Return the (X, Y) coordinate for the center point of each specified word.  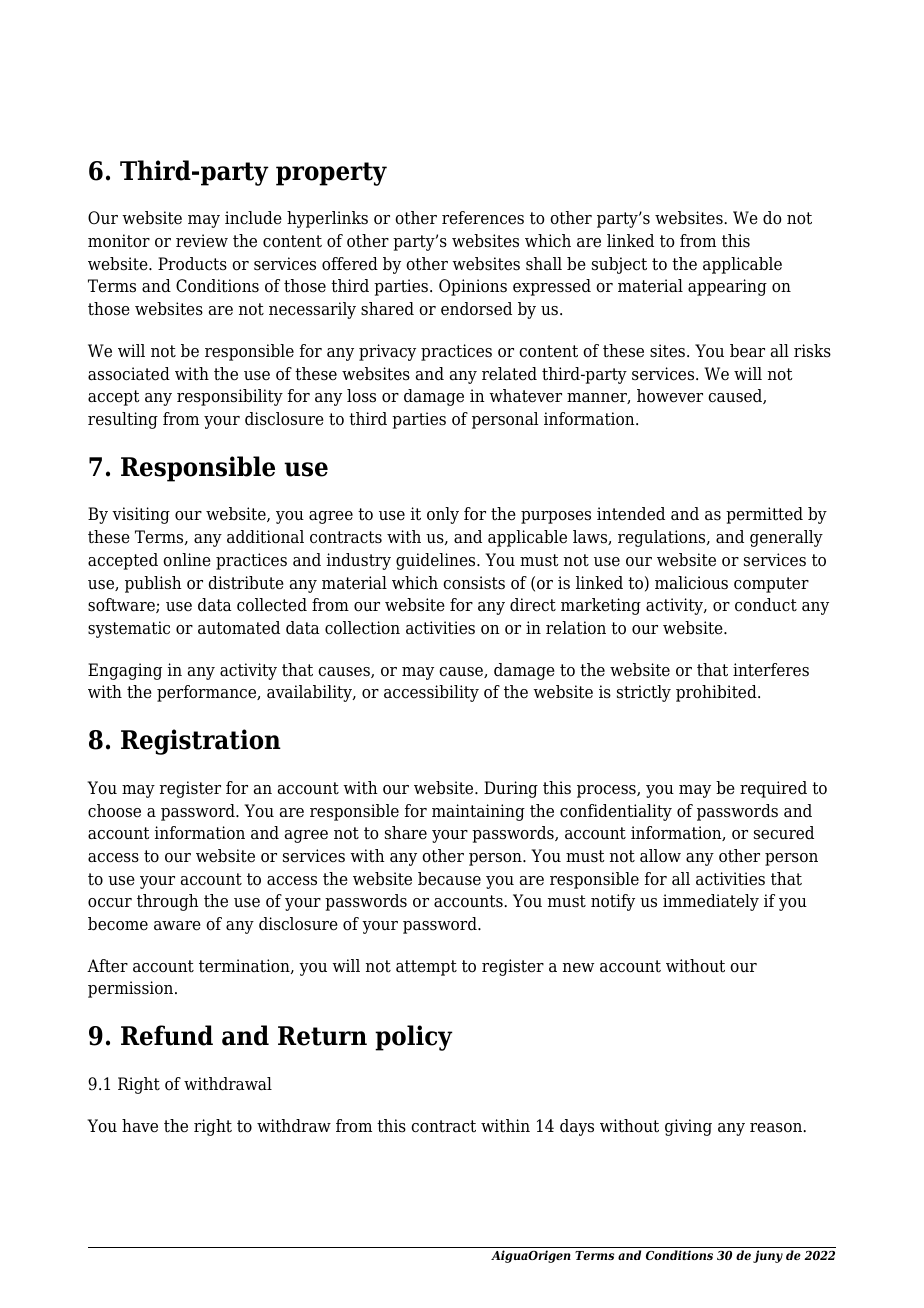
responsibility (230, 397)
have (140, 1126)
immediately (711, 902)
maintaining (478, 812)
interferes (771, 670)
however (670, 396)
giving (688, 1127)
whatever (525, 396)
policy (414, 1038)
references (483, 218)
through (168, 902)
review (202, 241)
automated (239, 628)
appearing (727, 287)
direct (533, 605)
